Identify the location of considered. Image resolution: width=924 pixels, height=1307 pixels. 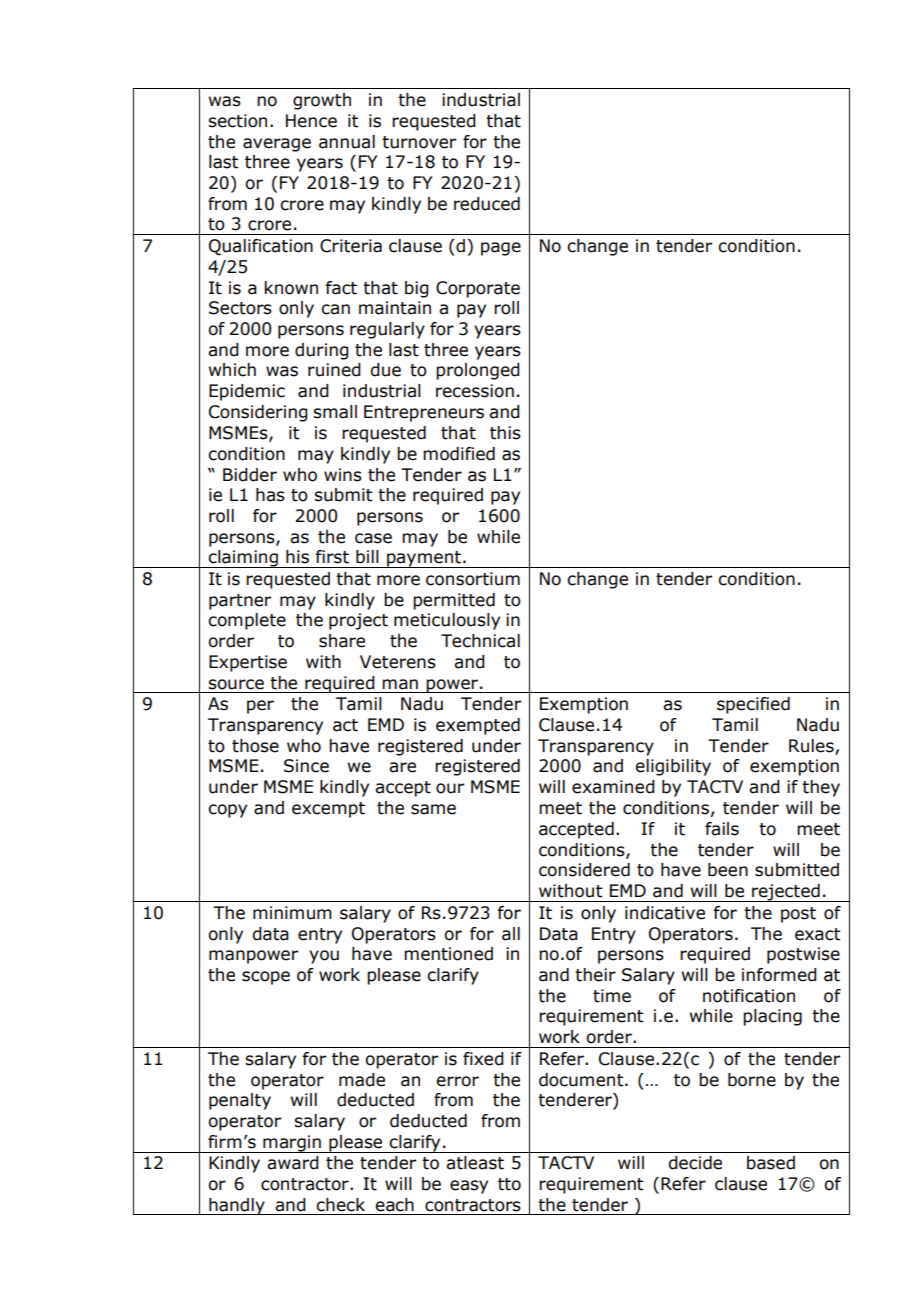
(584, 870).
